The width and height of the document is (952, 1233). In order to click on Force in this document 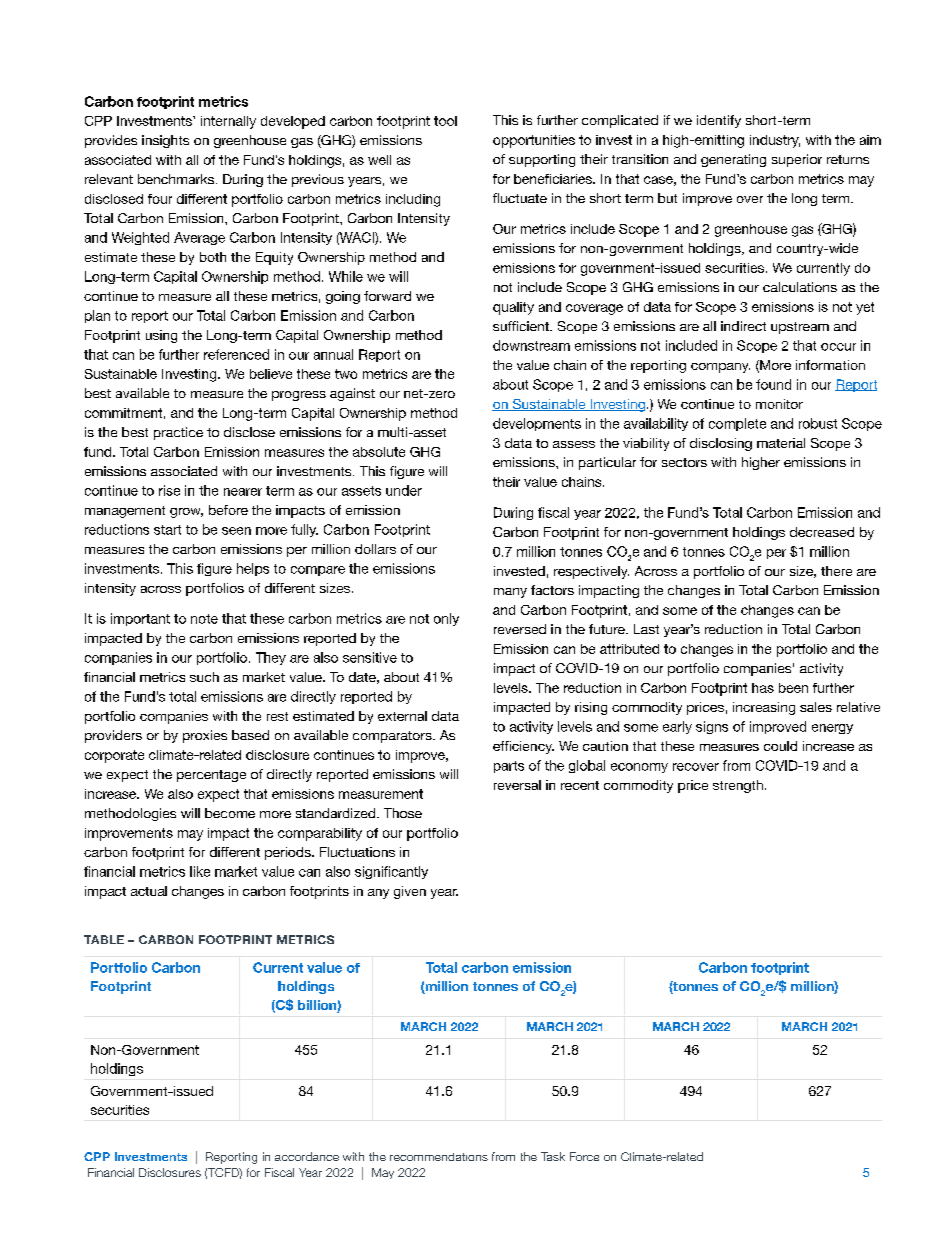, I will do `click(584, 1156)`.
